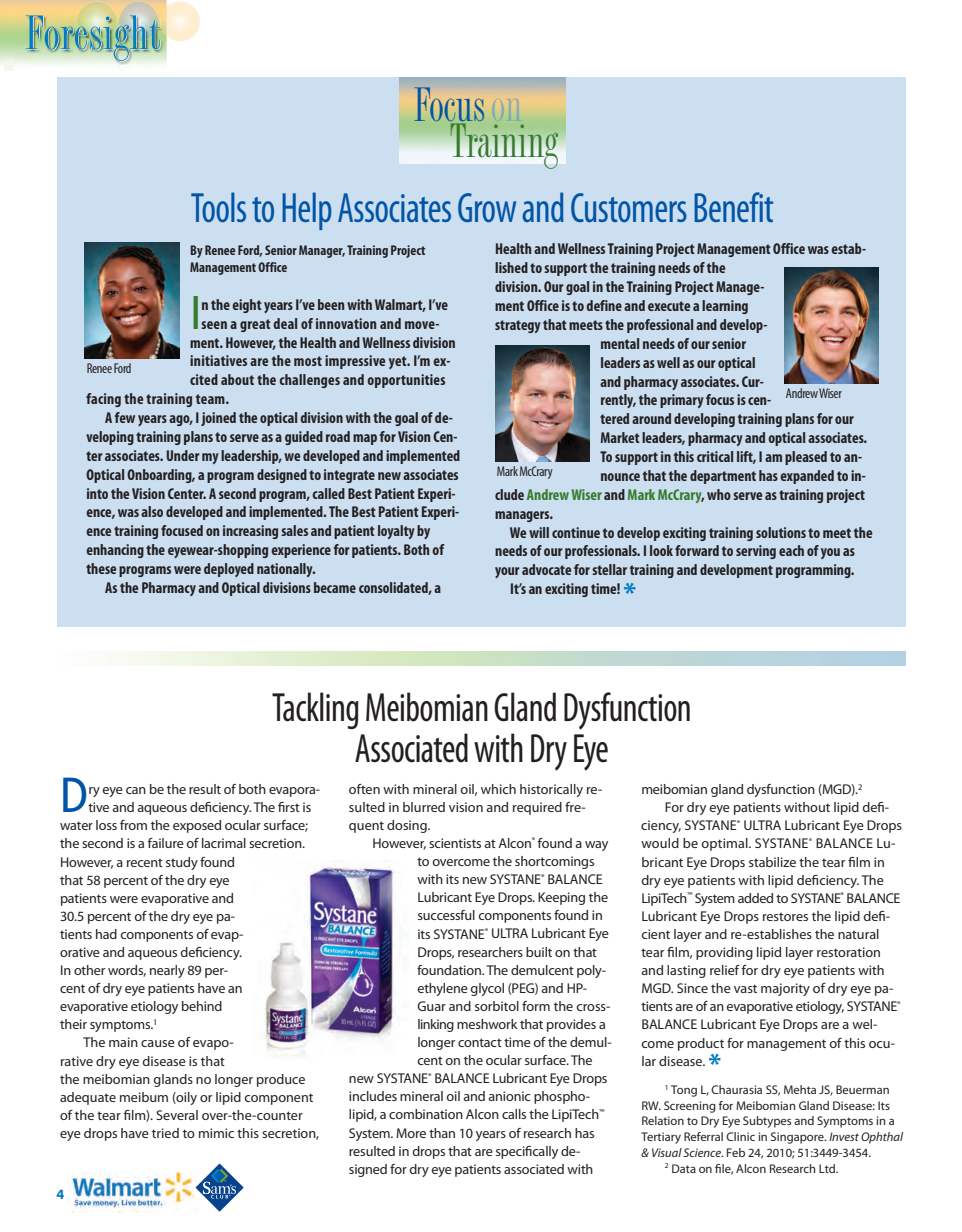 Image resolution: width=962 pixels, height=1232 pixels. What do you see at coordinates (442, 1133) in the screenshot?
I see `than` at bounding box center [442, 1133].
